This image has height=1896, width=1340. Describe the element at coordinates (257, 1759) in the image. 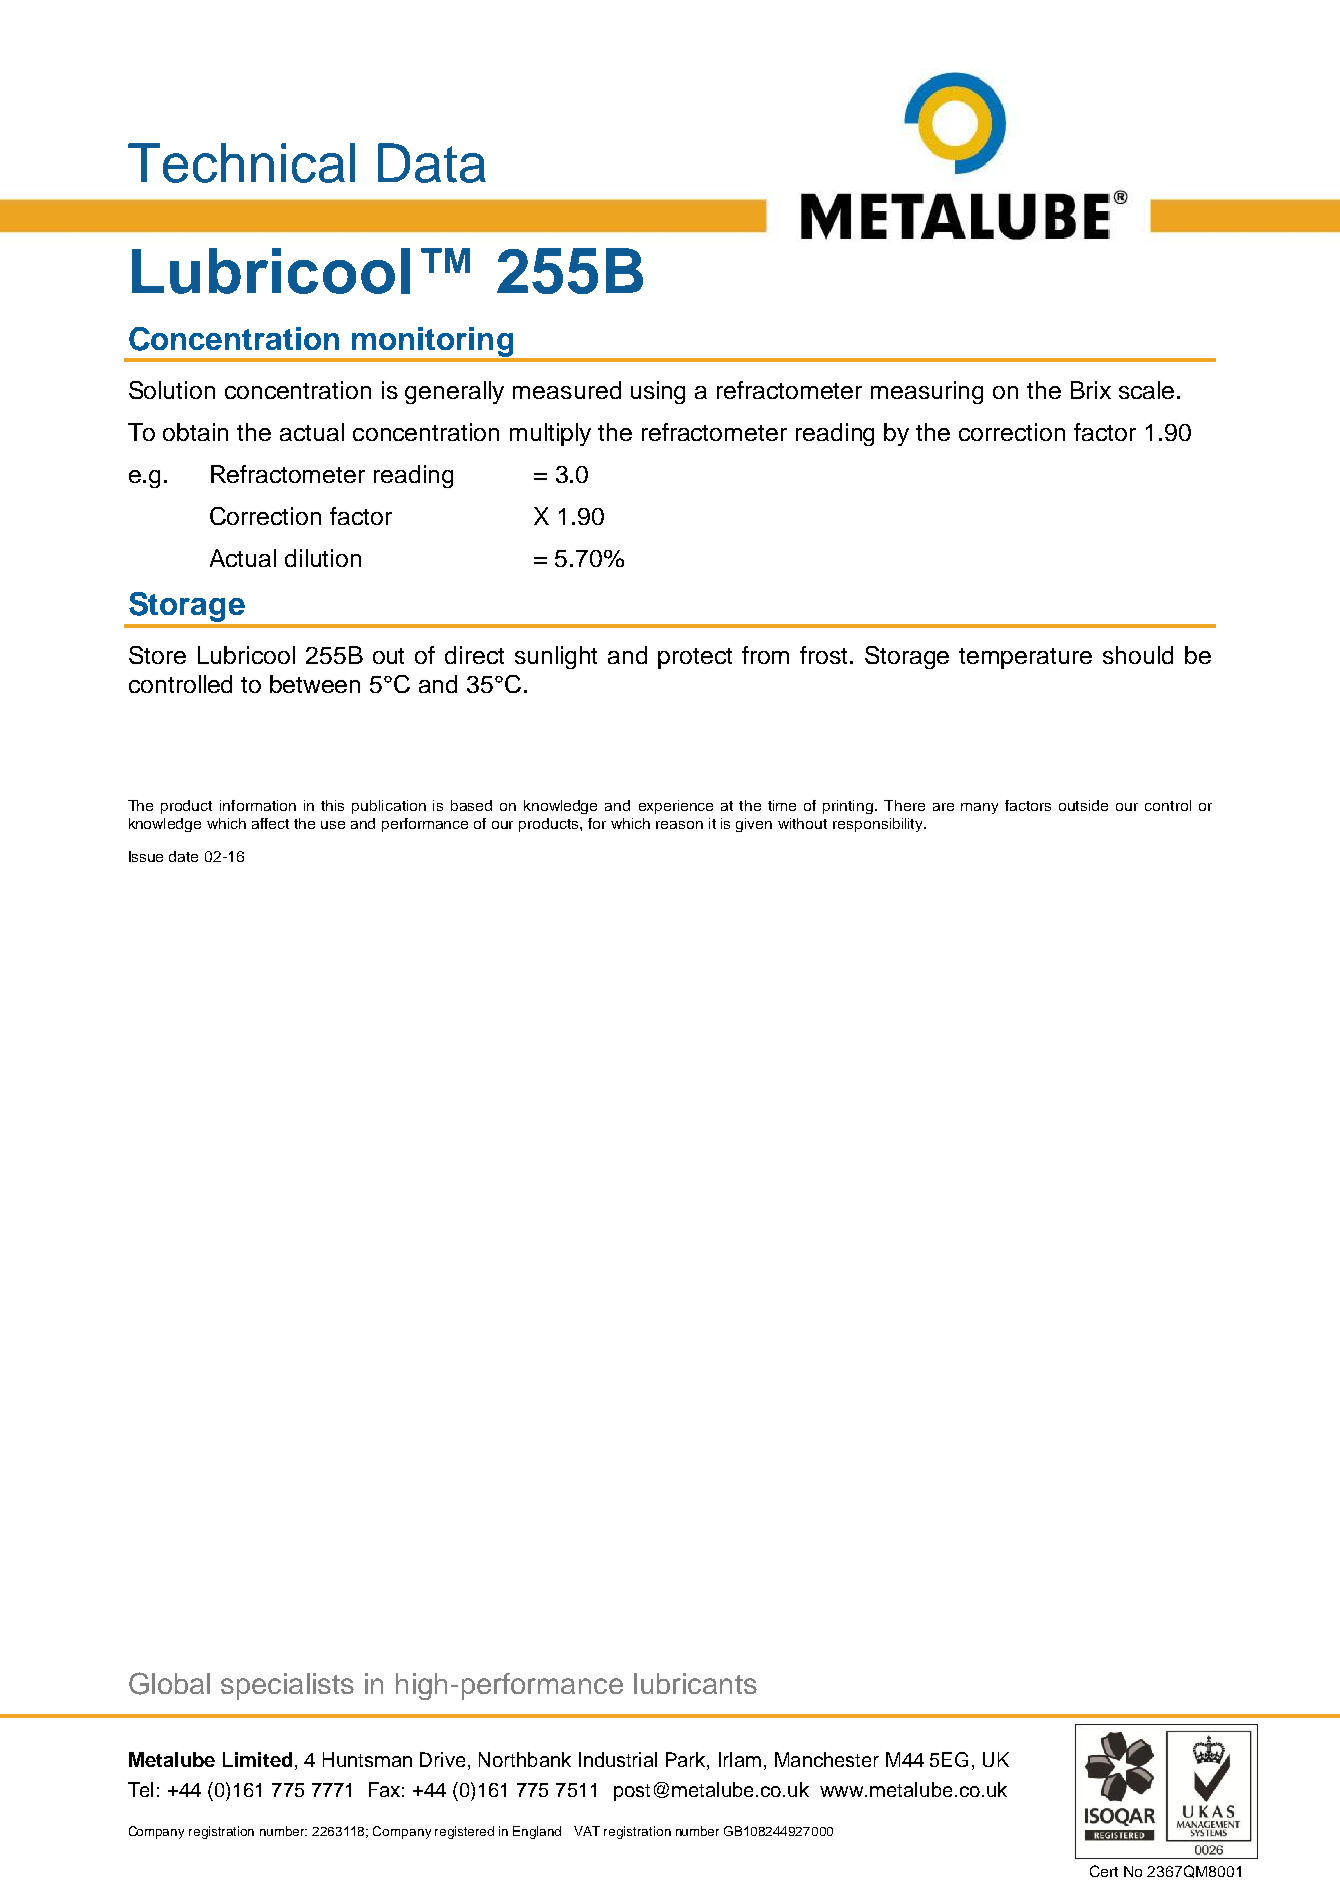

I see `Limited` at that location.
